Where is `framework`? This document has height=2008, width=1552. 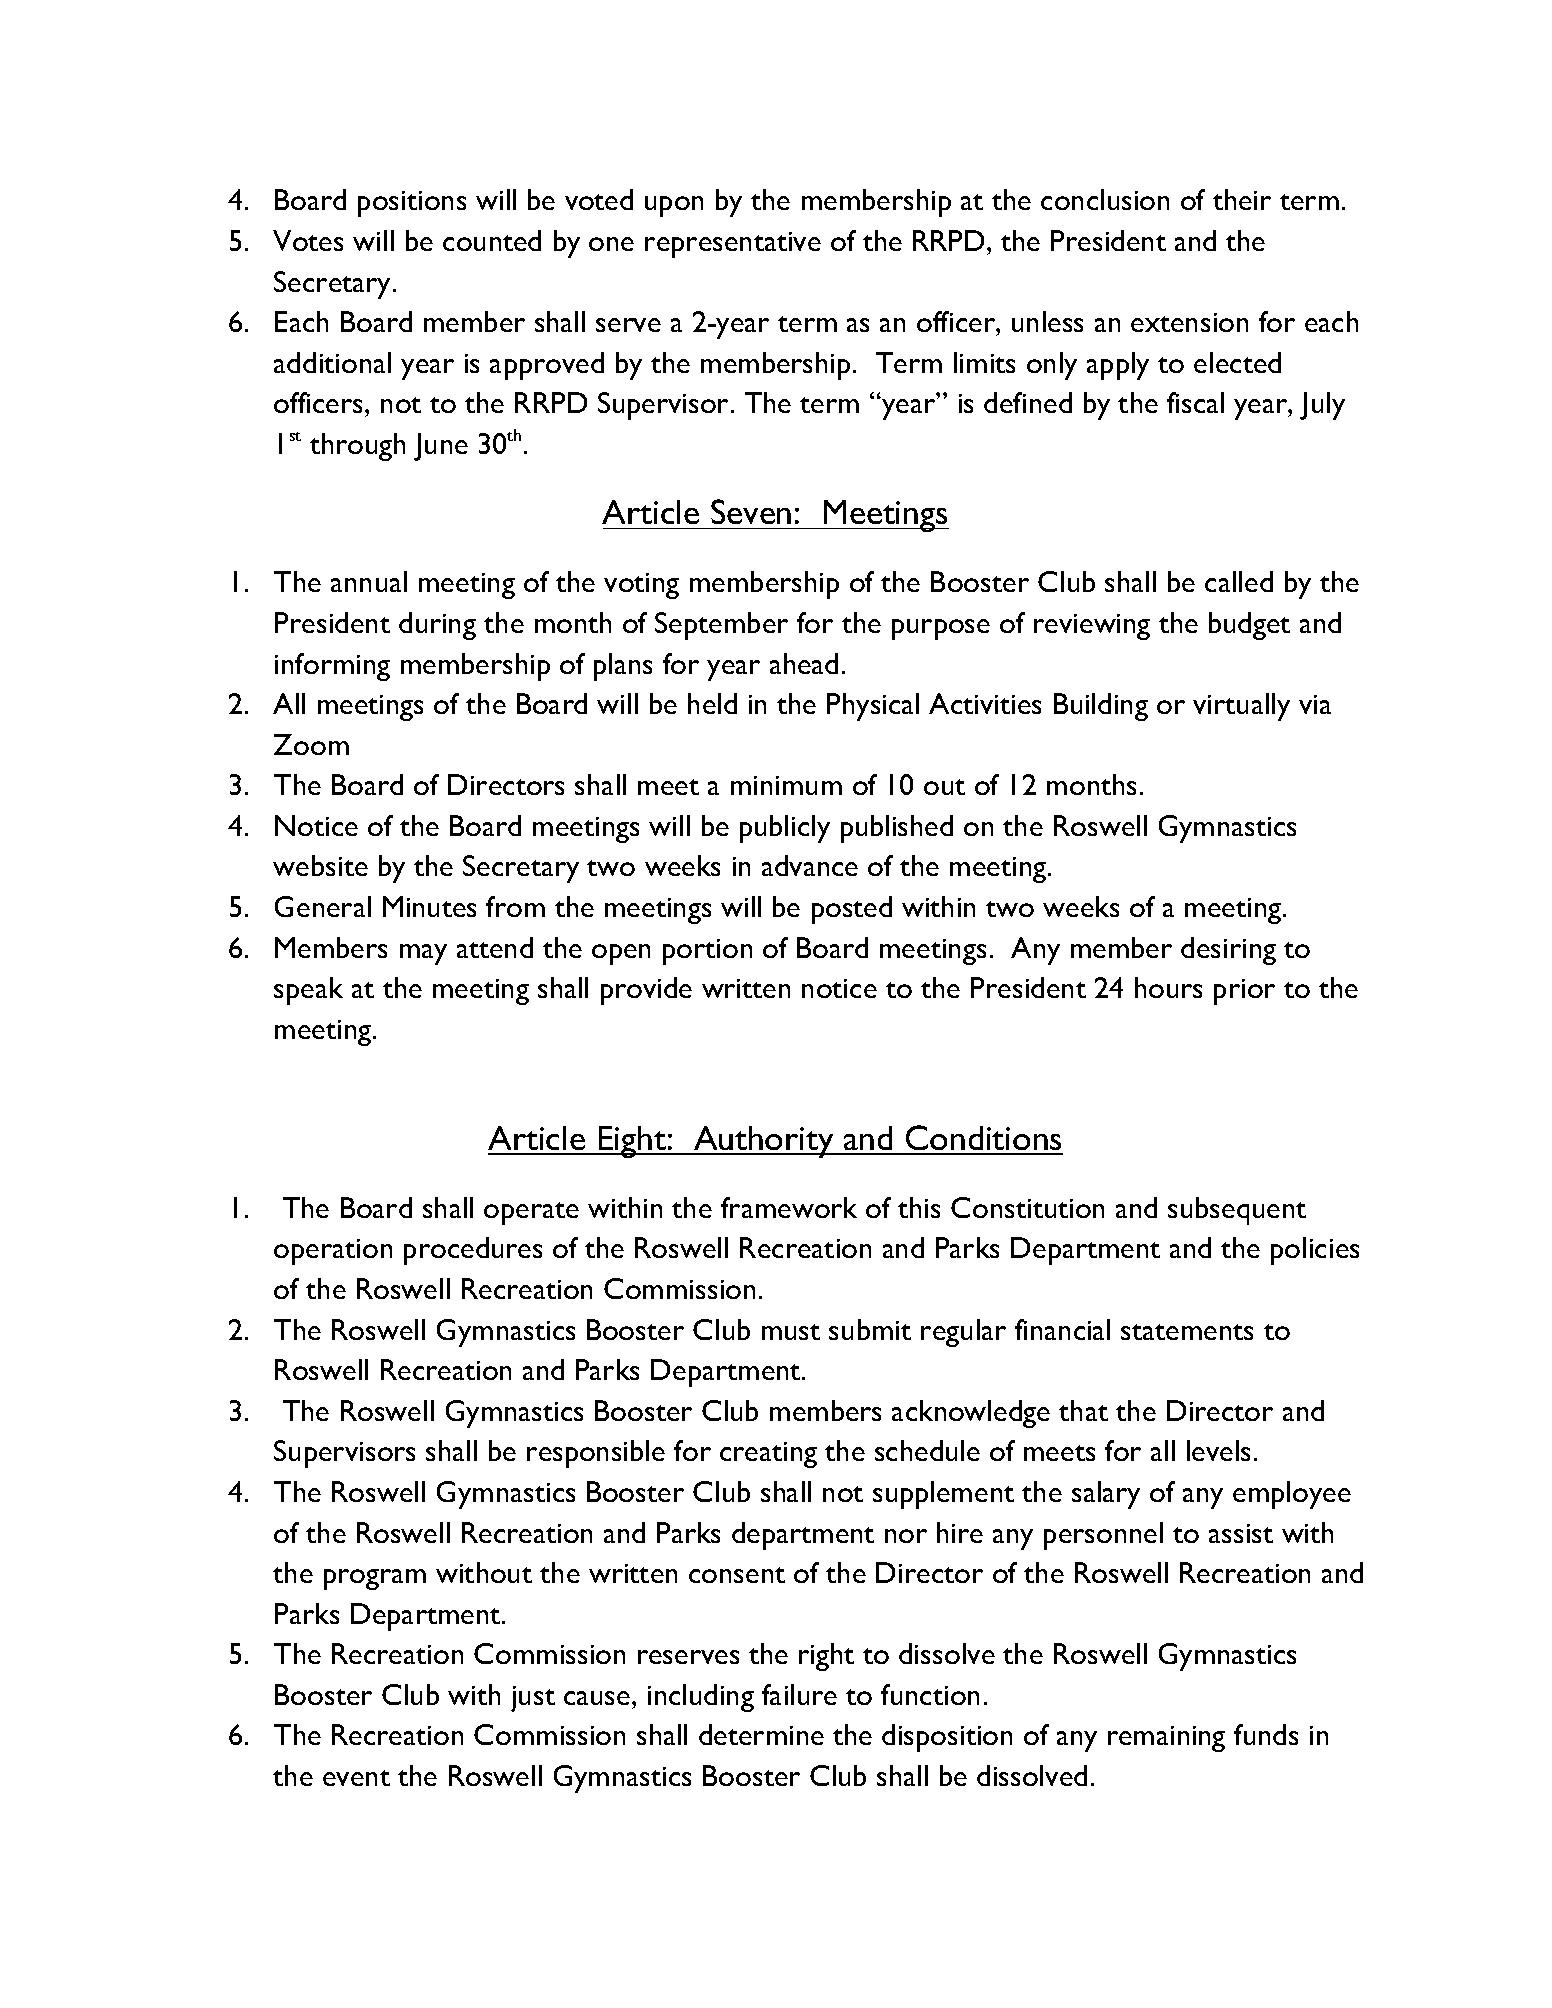
framework is located at coordinates (789, 1207).
